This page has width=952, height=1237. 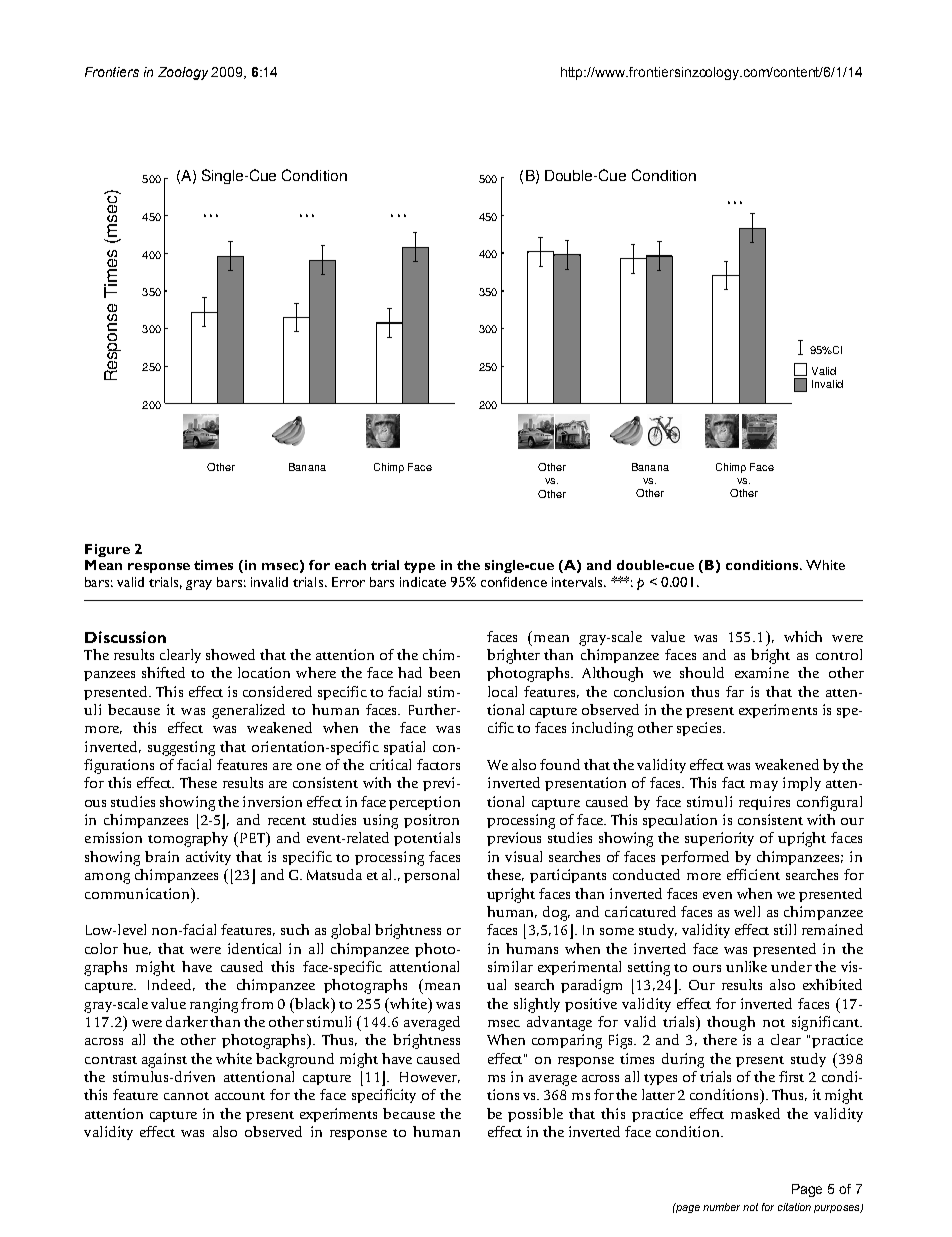 I want to click on which, so click(x=803, y=636).
